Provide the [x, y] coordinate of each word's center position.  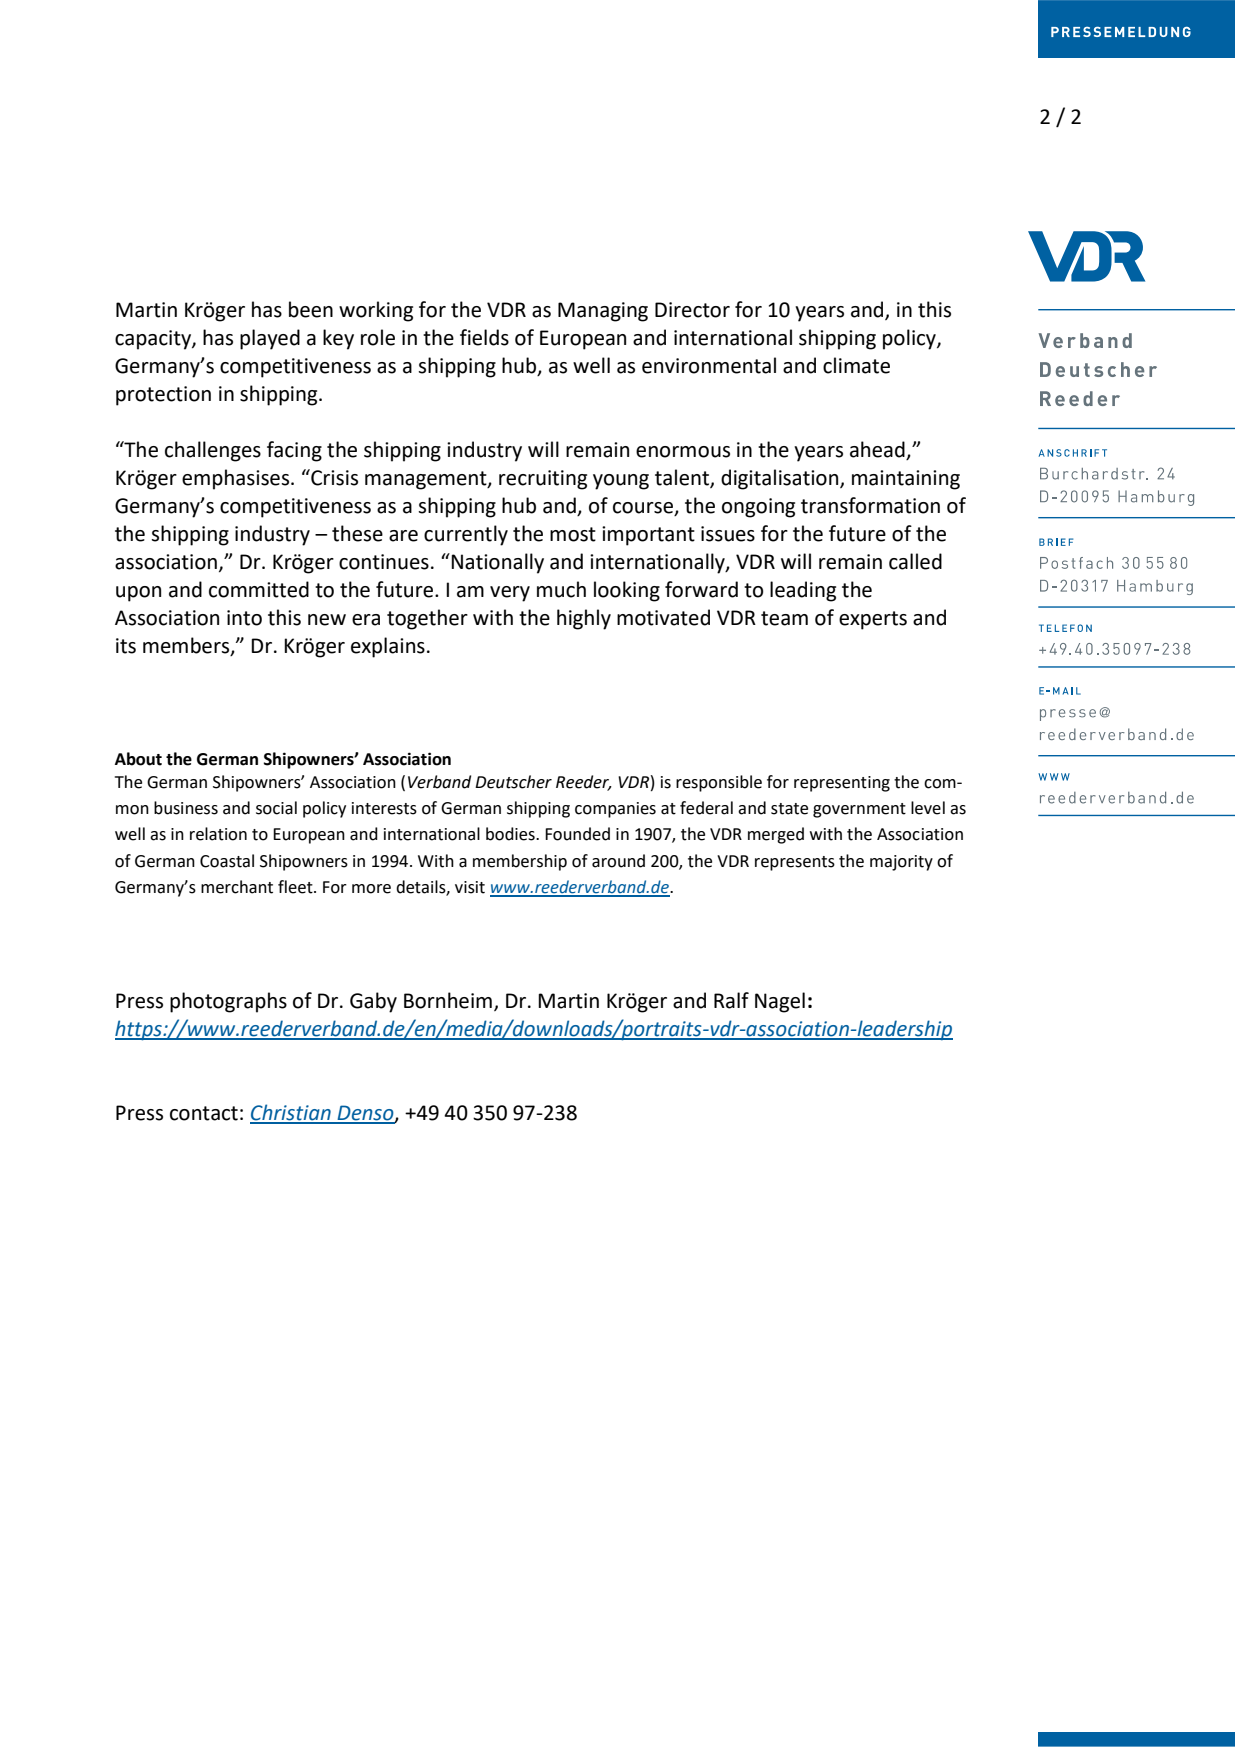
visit [470, 887]
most [573, 534]
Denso [365, 1114]
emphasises [237, 479]
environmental [709, 365]
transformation [870, 505]
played [270, 339]
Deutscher [513, 782]
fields [484, 337]
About [138, 759]
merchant [237, 887]
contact [204, 1113]
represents [795, 863]
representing [842, 784]
